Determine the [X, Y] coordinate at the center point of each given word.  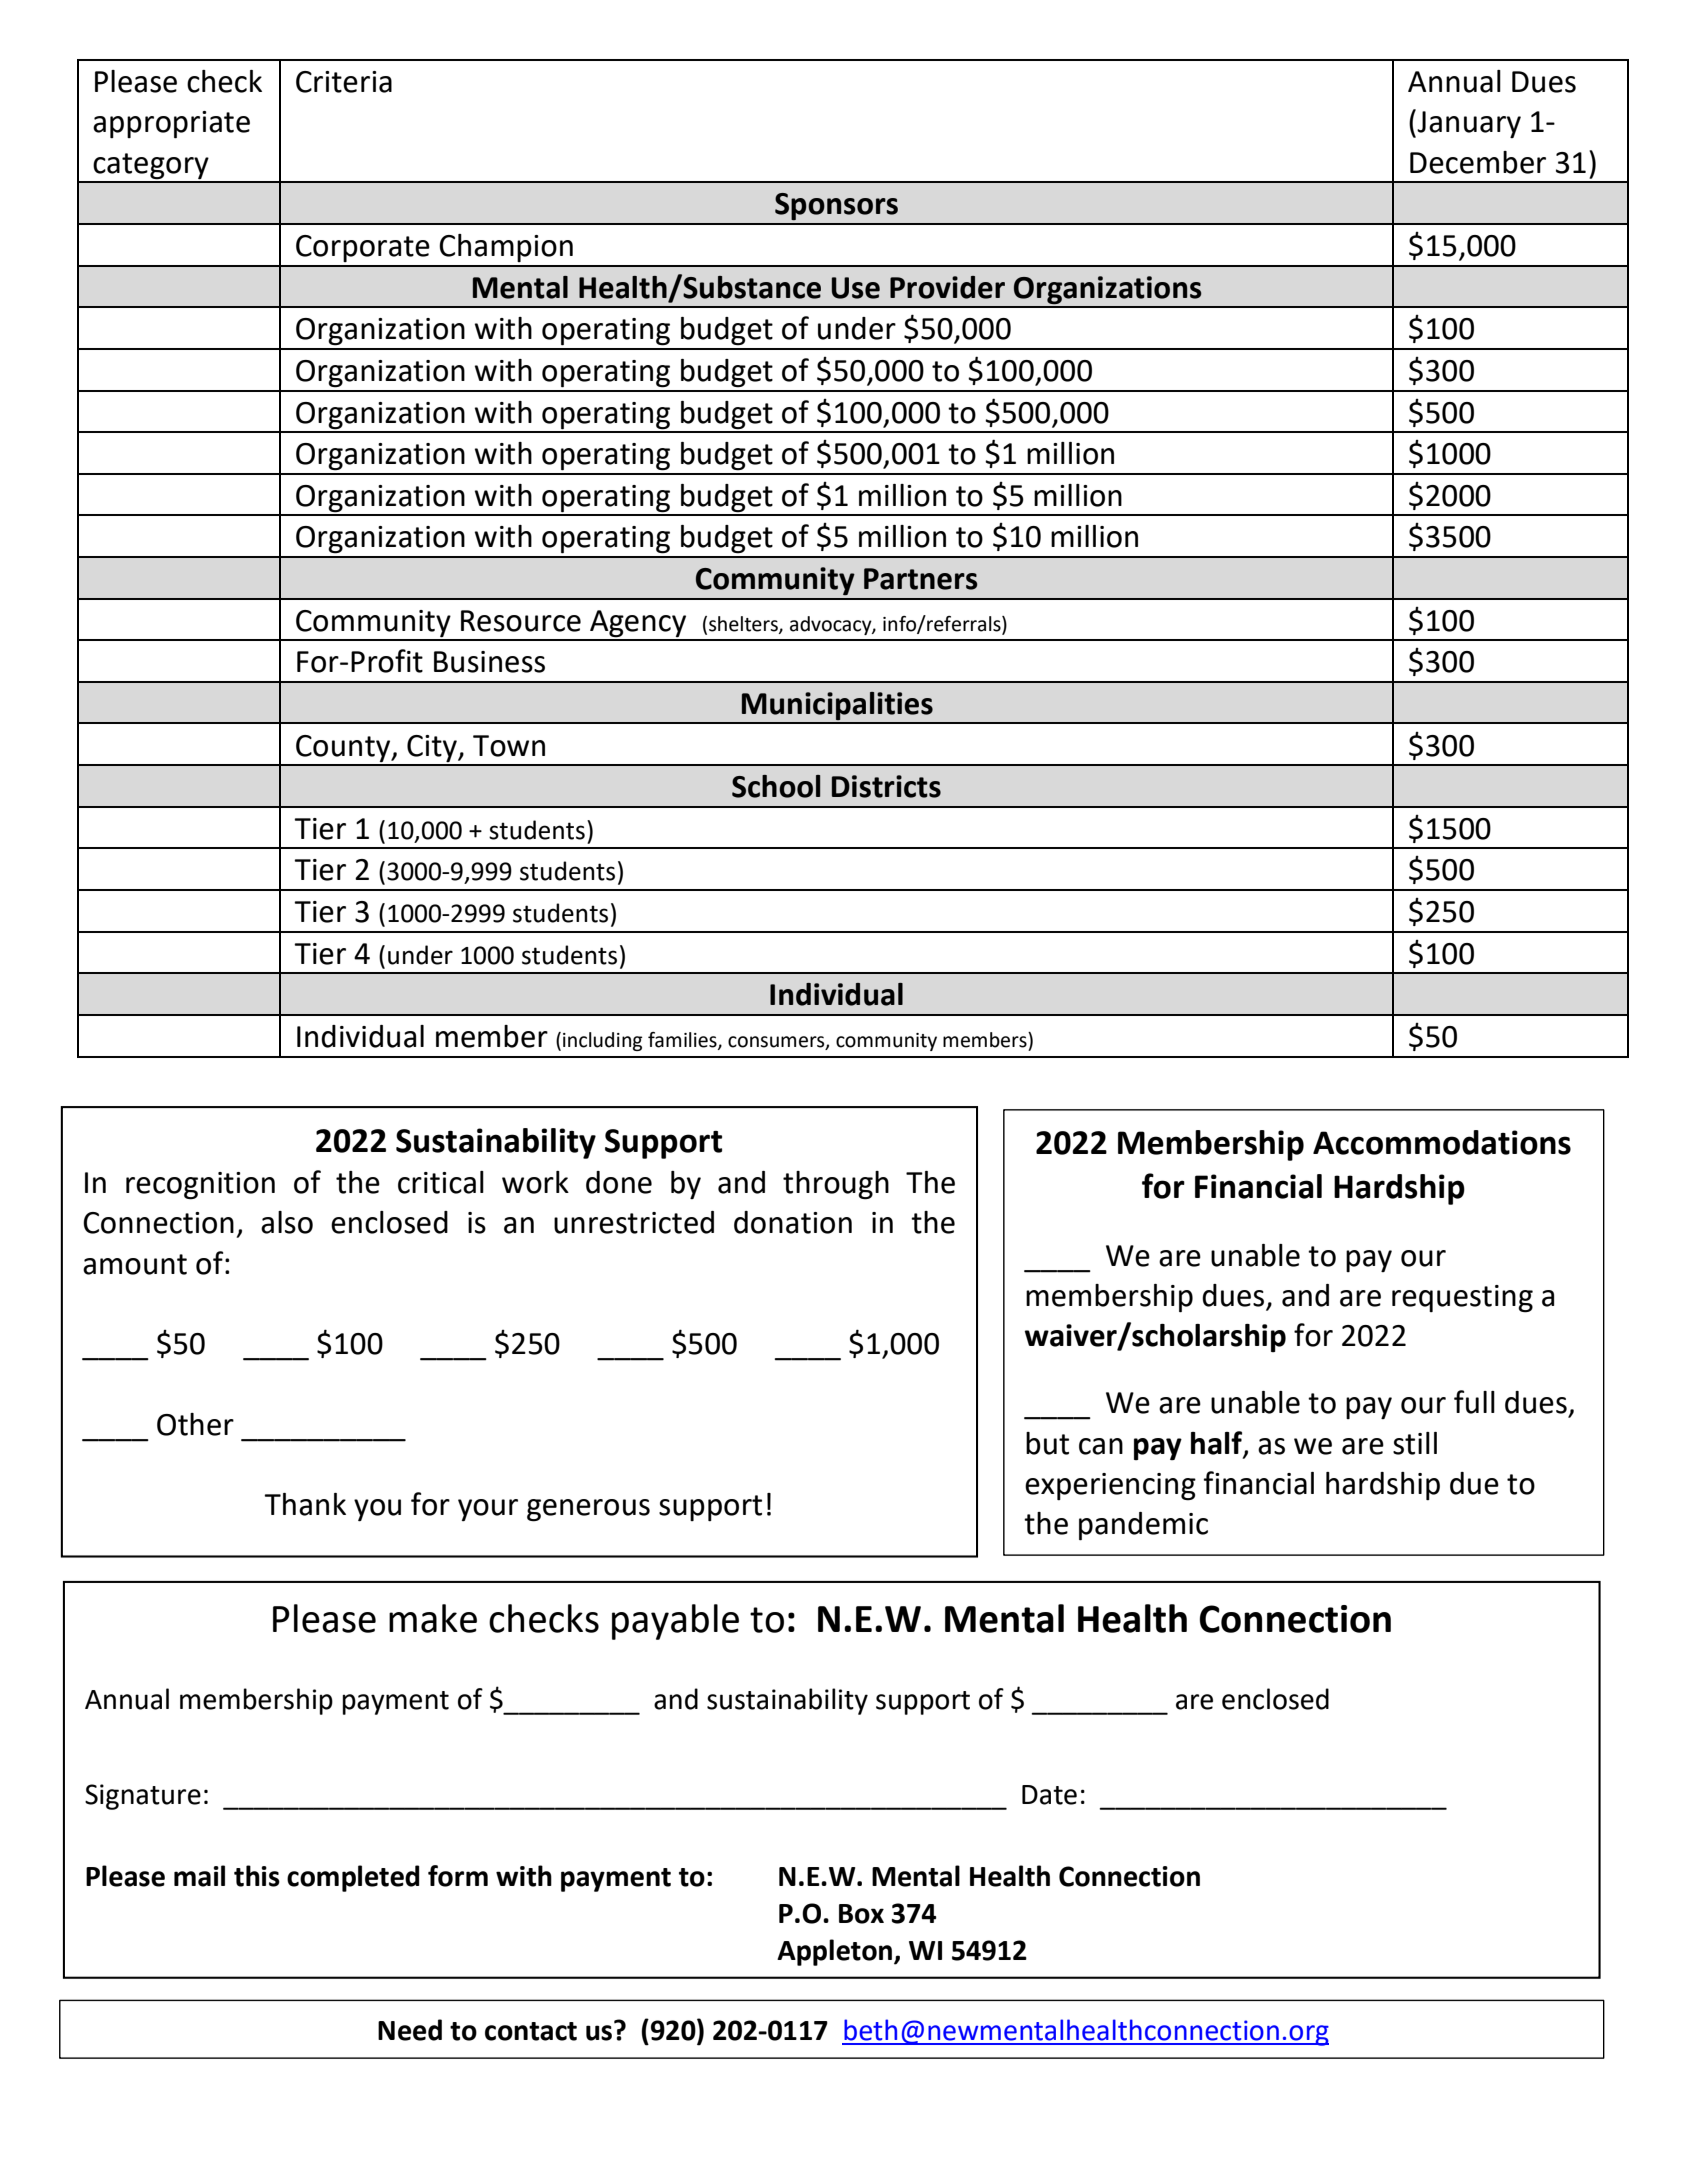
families [683, 1041]
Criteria [344, 82]
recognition [200, 1186]
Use [856, 288]
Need [410, 2030]
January [1468, 123]
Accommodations [1442, 1142]
